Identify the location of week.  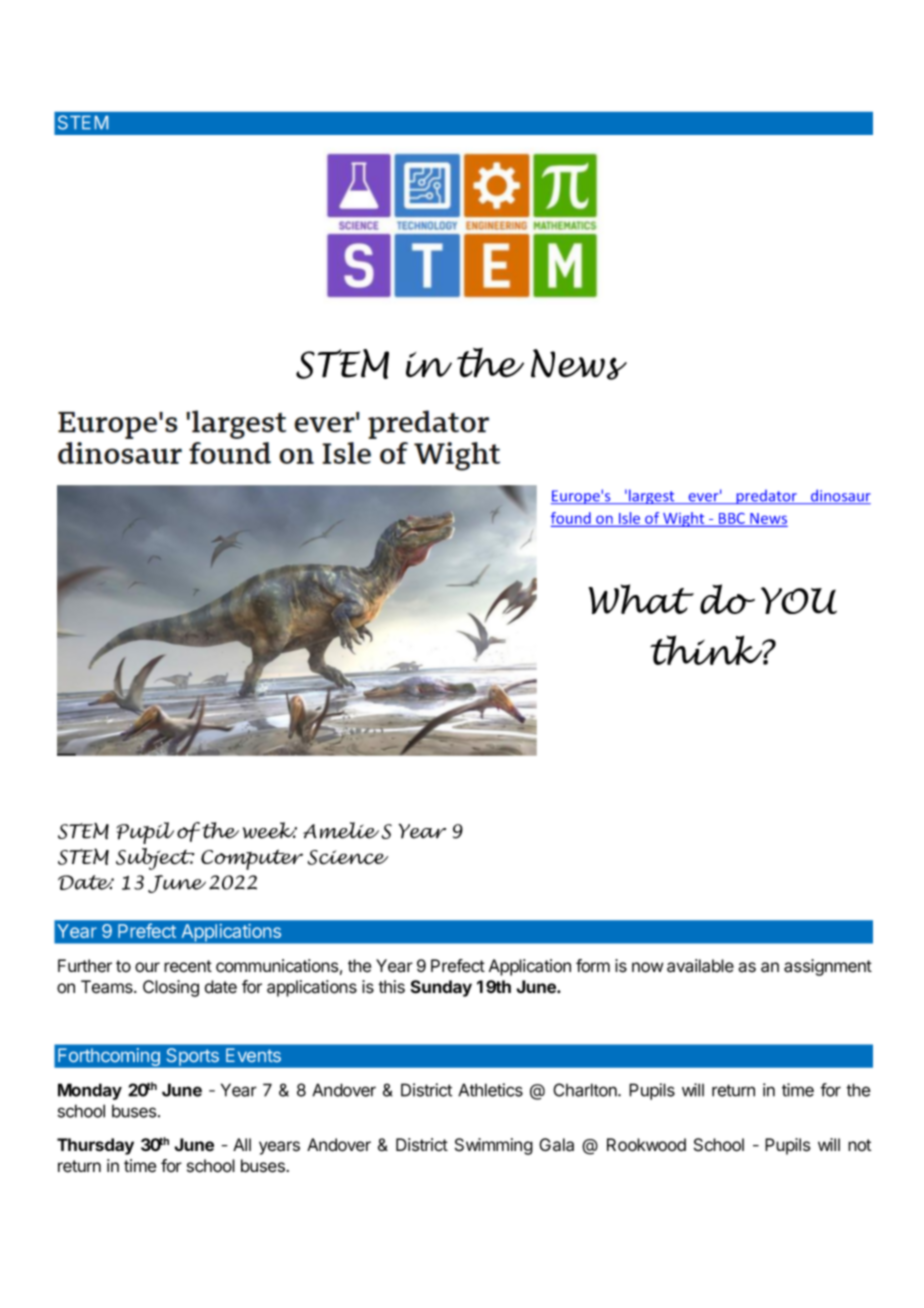
(270, 830).
